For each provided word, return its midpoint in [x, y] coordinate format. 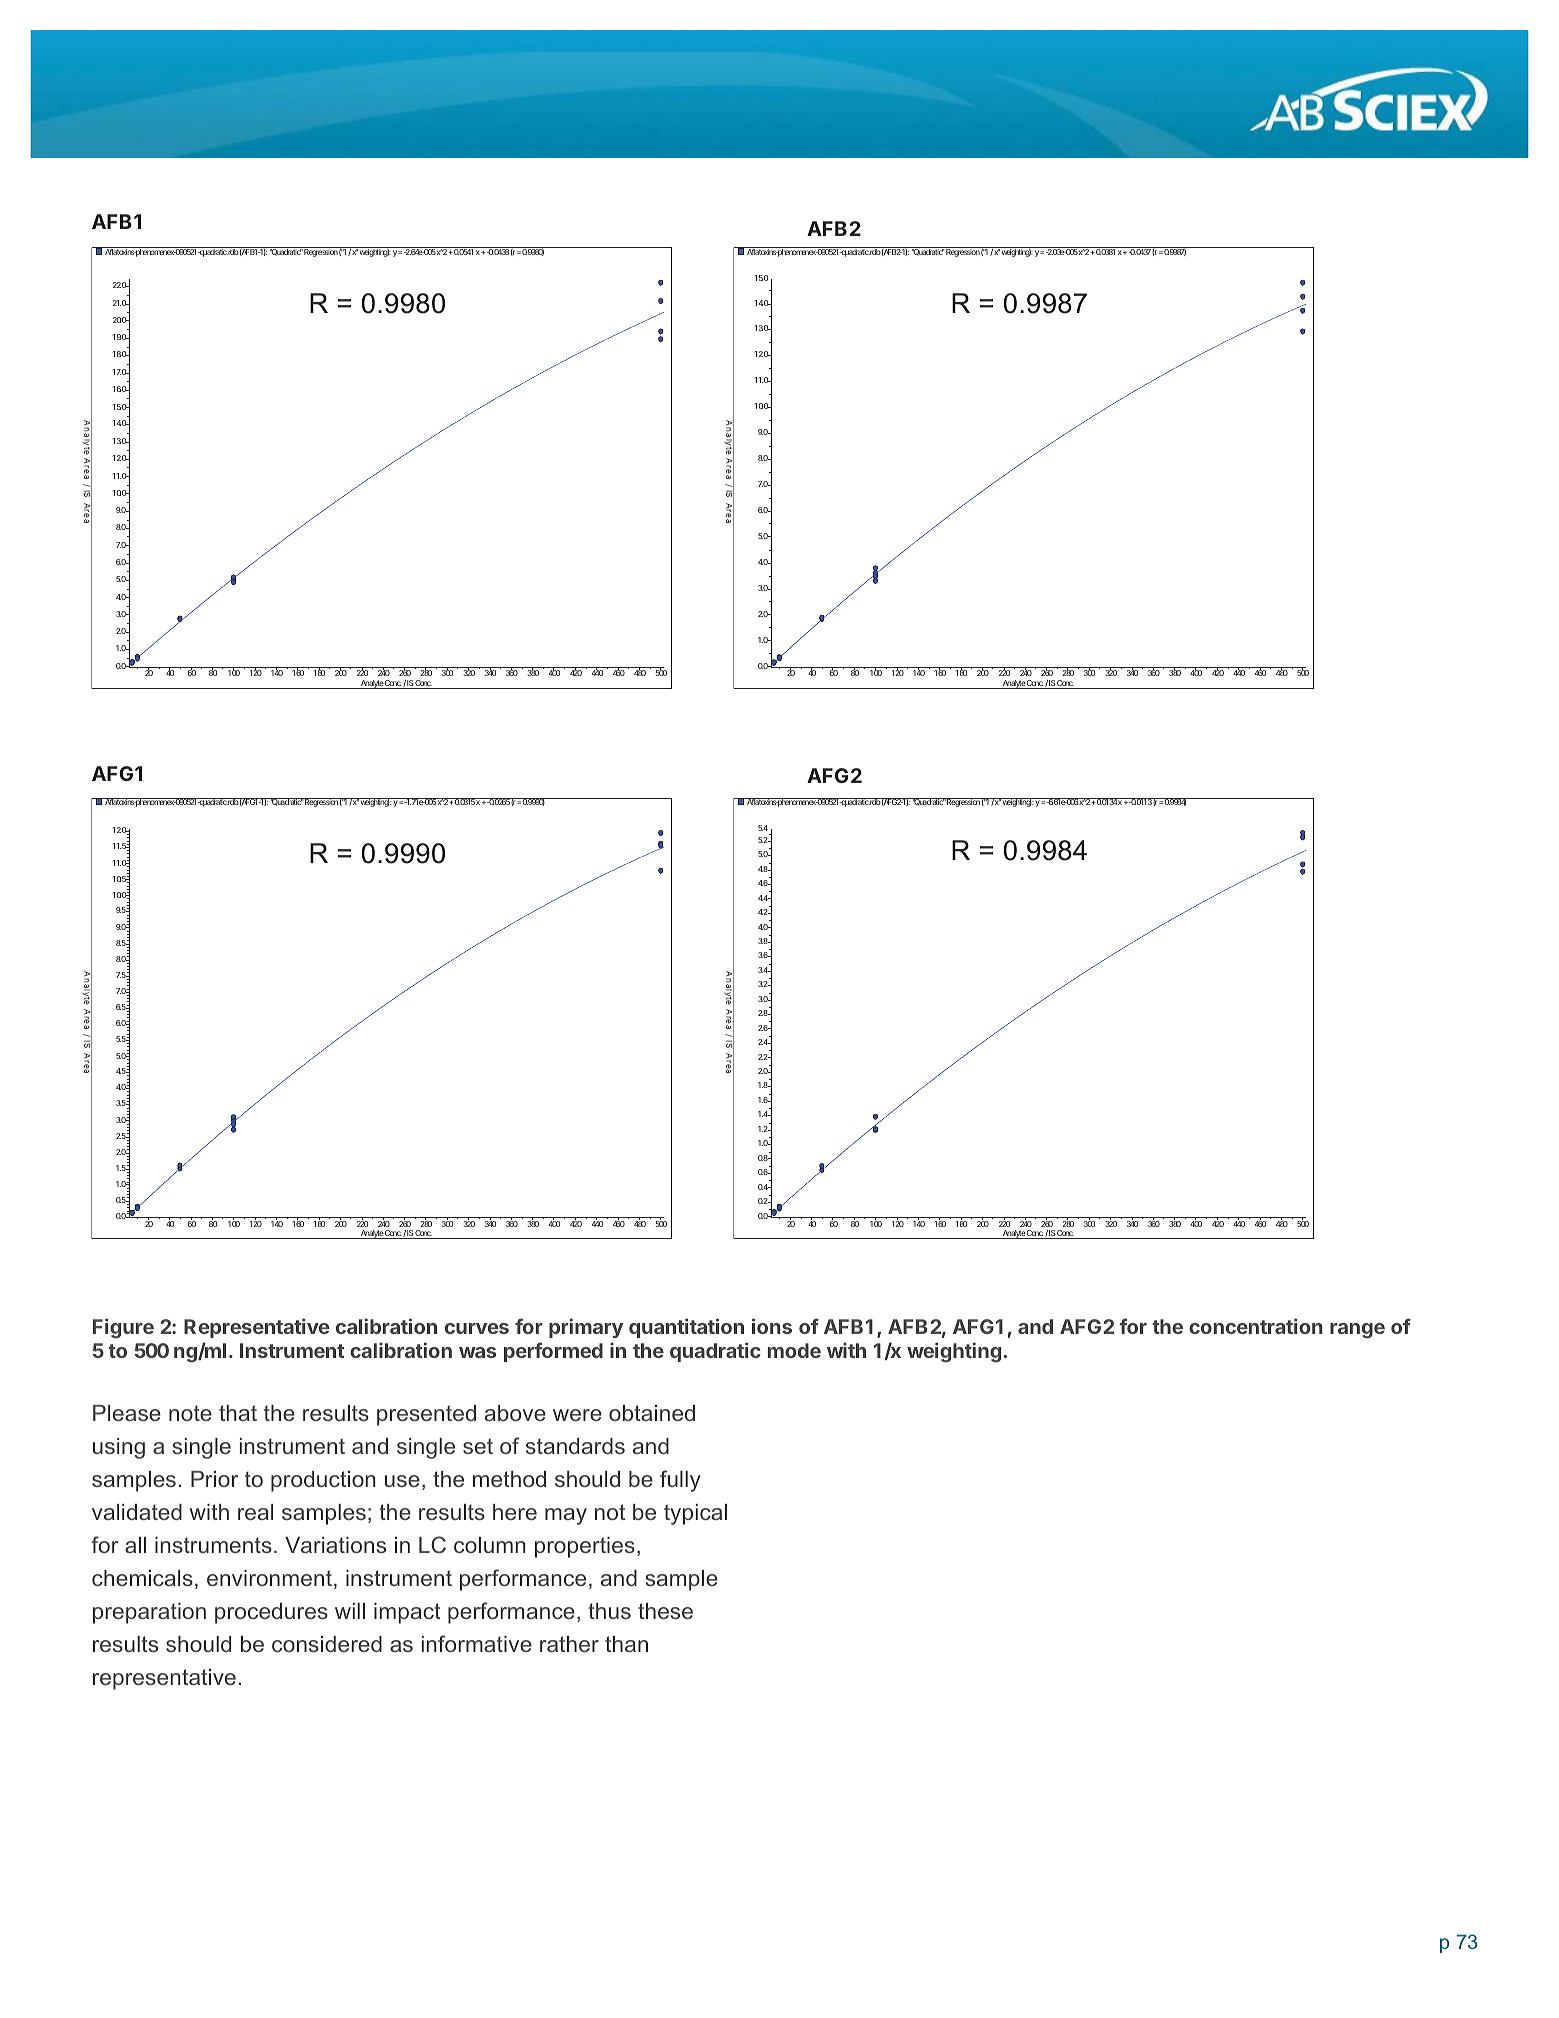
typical [695, 1514]
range [1357, 1331]
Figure [123, 1328]
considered [327, 1644]
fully [680, 1481]
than [626, 1644]
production [323, 1481]
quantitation [686, 1328]
